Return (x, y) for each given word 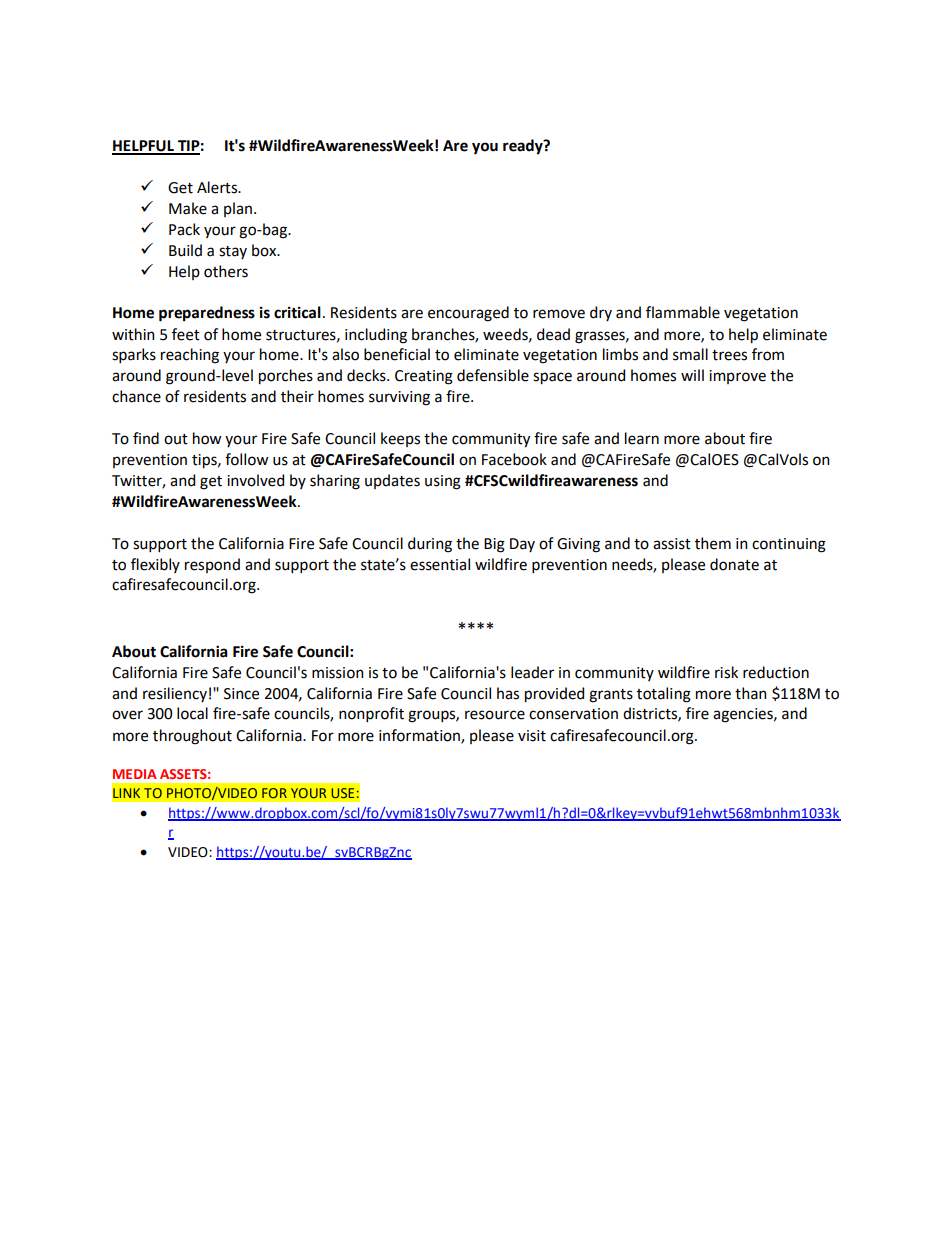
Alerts (218, 187)
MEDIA (135, 774)
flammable (683, 312)
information (420, 736)
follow (246, 459)
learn (642, 438)
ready (524, 147)
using (443, 482)
